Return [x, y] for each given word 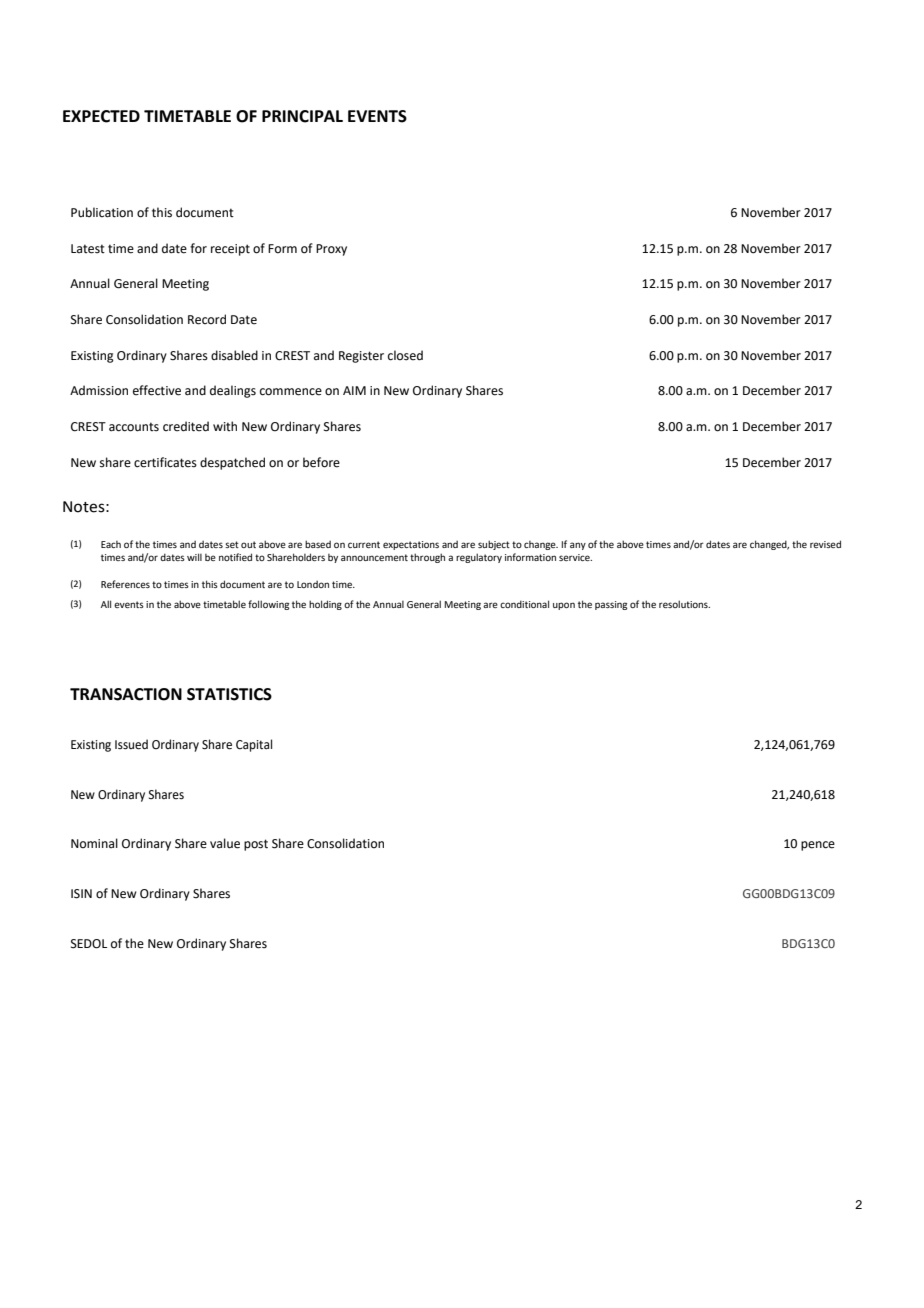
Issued [131, 744]
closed [405, 355]
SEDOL [89, 944]
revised [825, 544]
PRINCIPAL [302, 116]
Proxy [331, 250]
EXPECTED [101, 116]
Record [207, 319]
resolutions [684, 604]
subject [494, 545]
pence [818, 846]
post [256, 845]
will [194, 557]
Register [361, 357]
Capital [254, 745]
